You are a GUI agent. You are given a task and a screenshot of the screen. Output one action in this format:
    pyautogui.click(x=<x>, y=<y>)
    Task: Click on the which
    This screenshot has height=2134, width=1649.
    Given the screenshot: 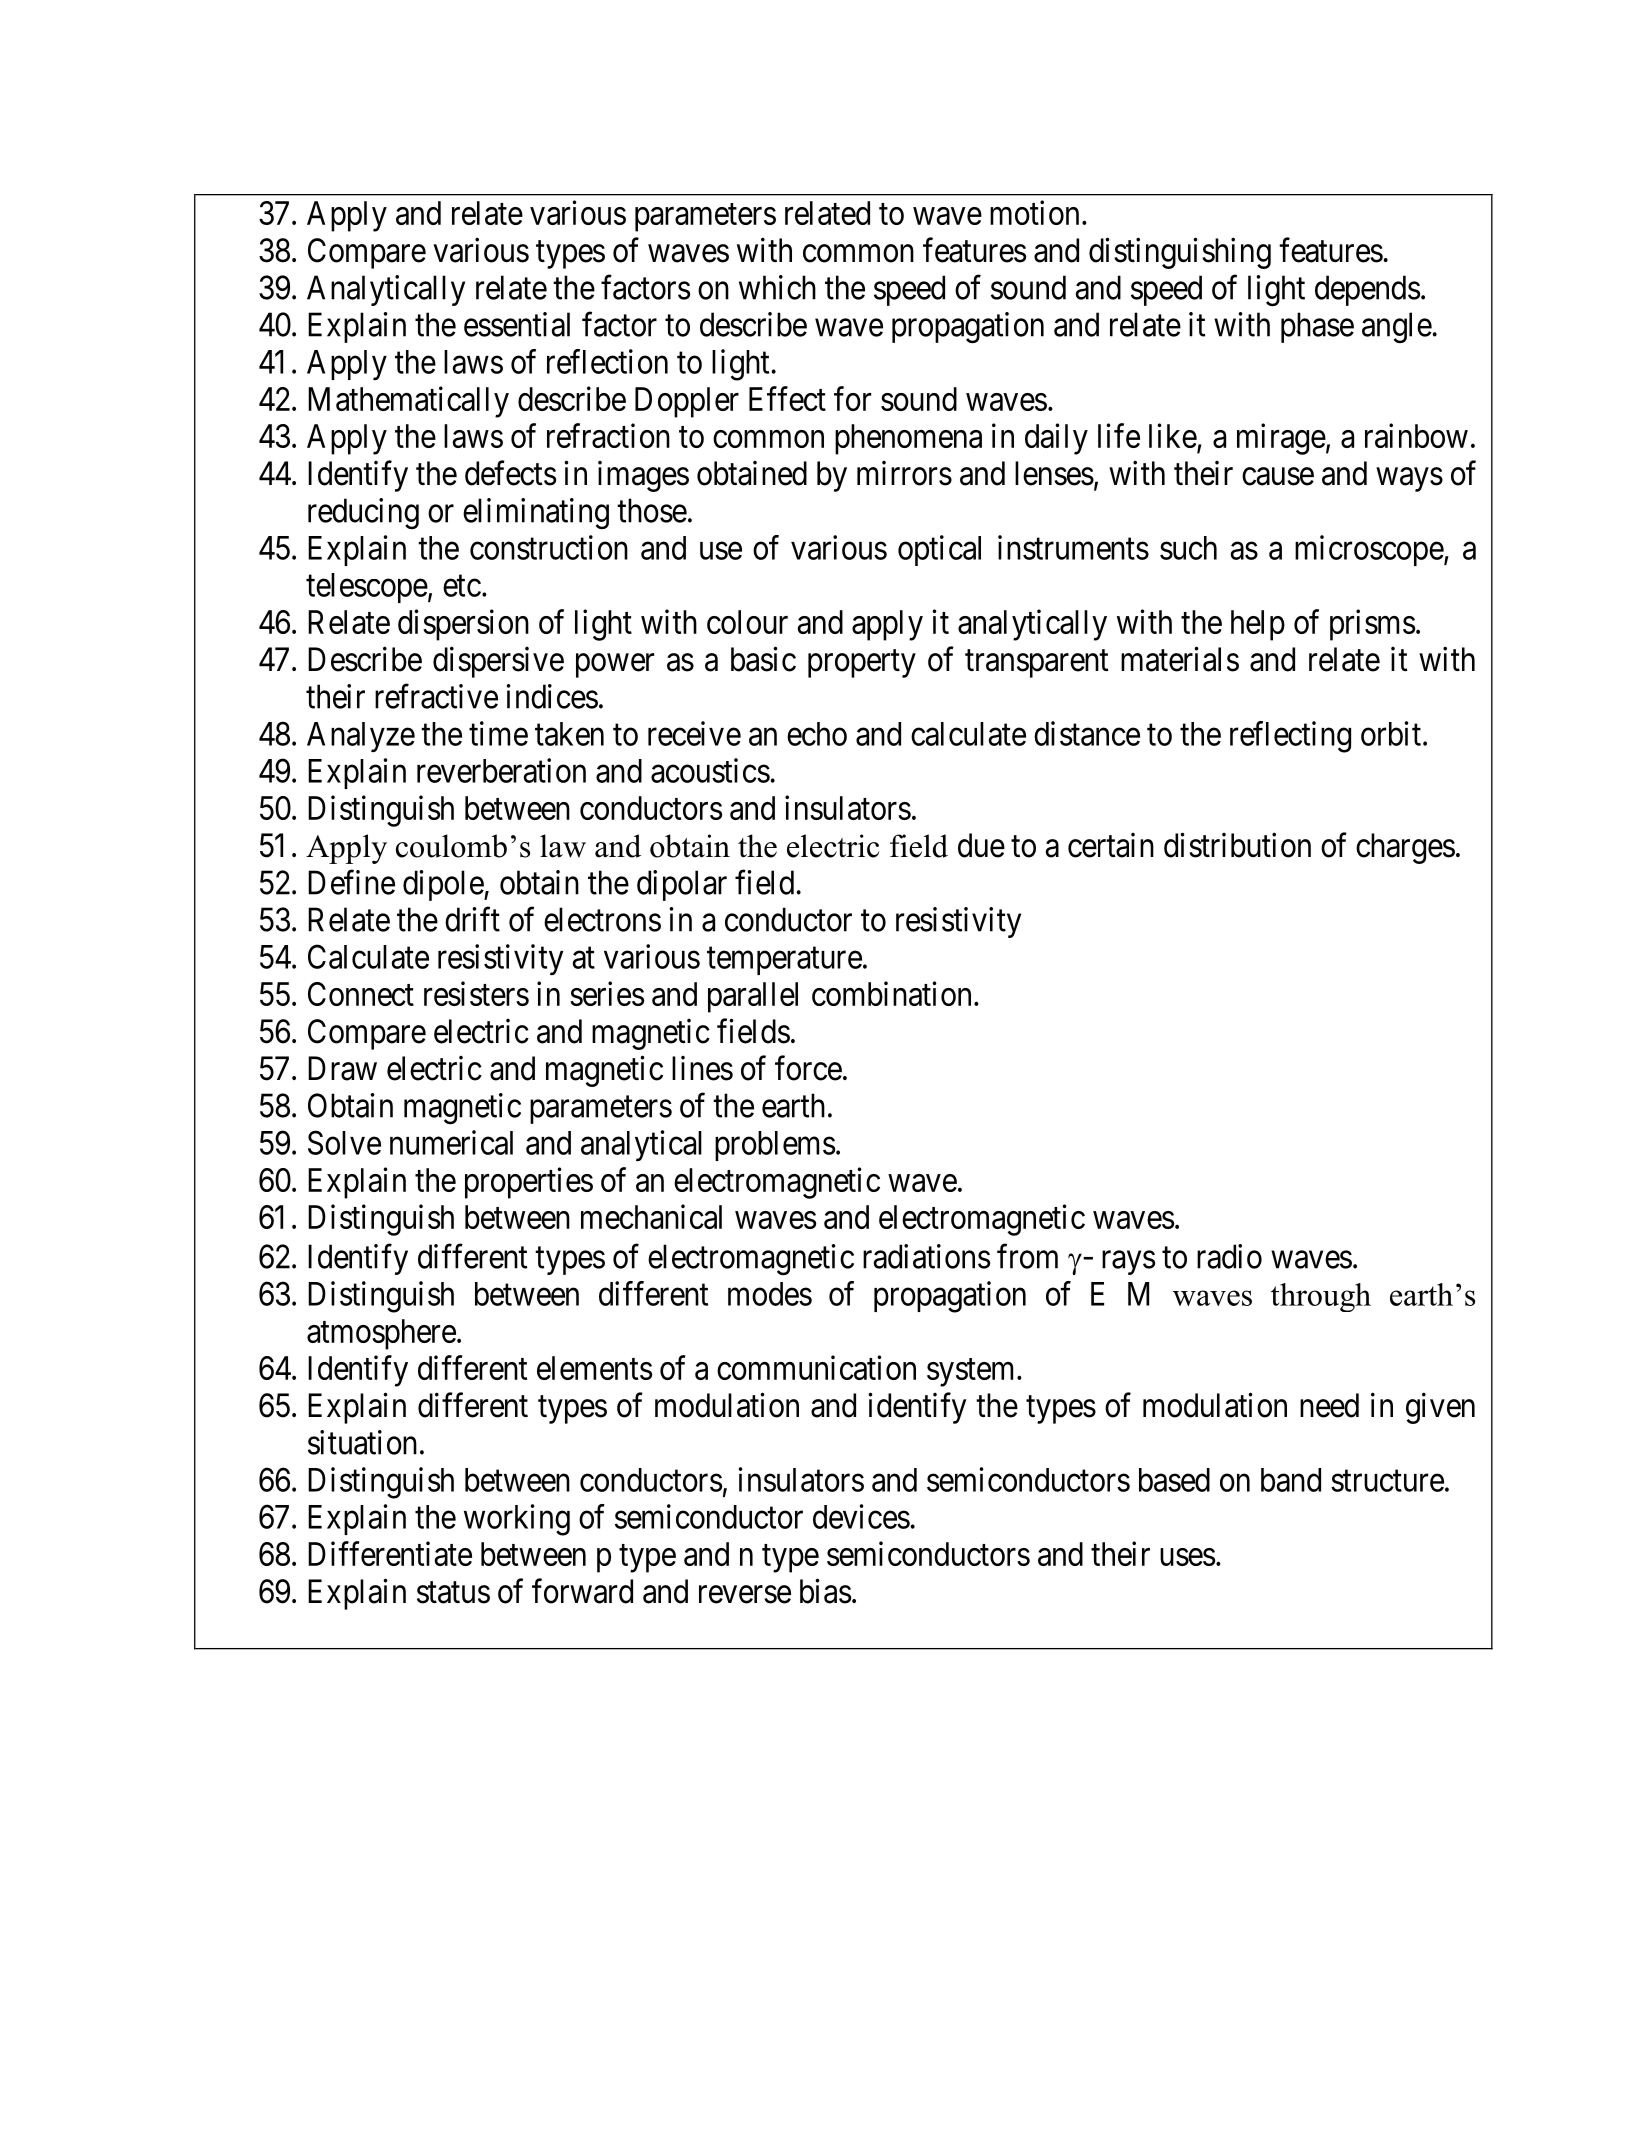 What is the action you would take?
    pyautogui.click(x=777, y=287)
